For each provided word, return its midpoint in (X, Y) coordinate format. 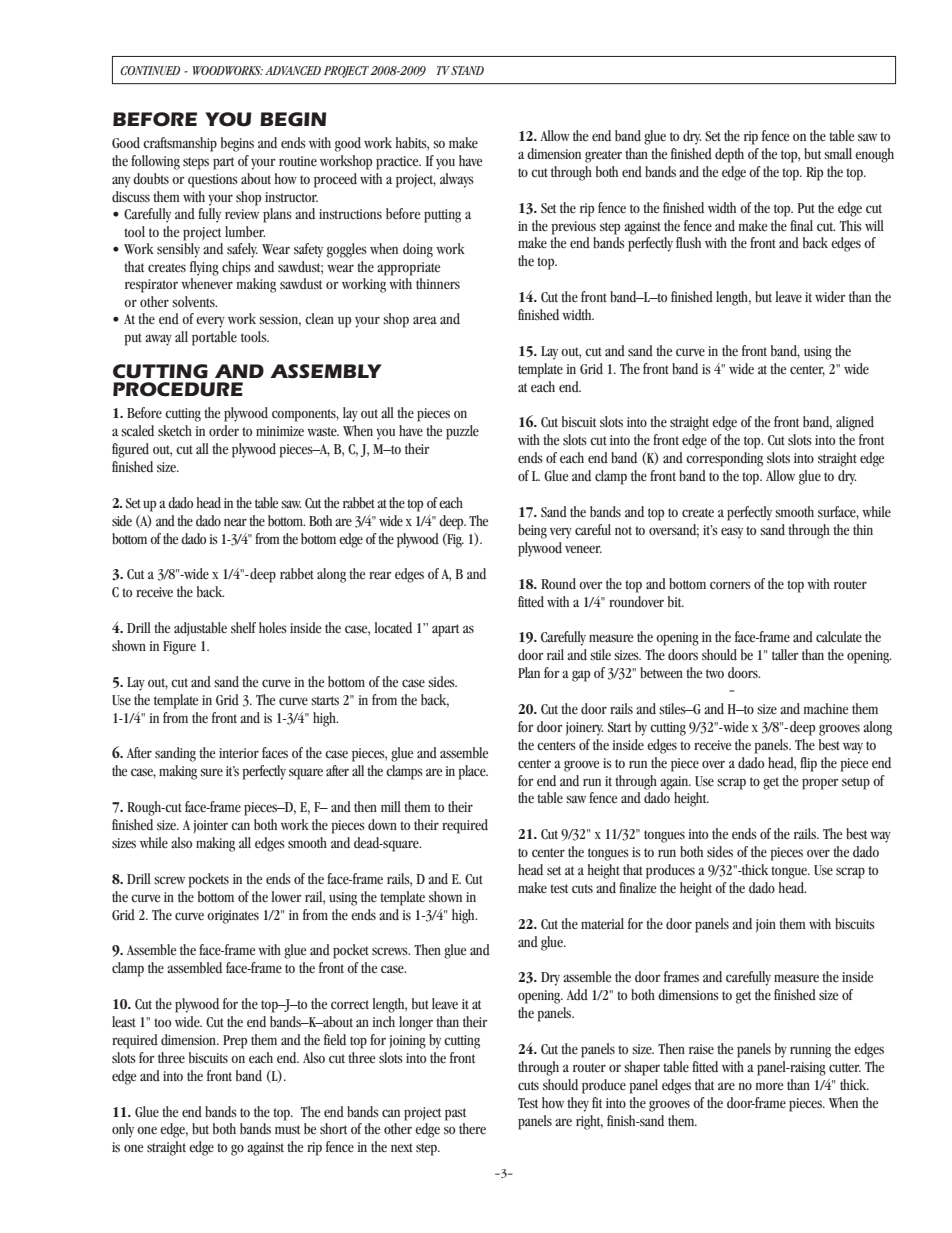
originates (233, 917)
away (158, 340)
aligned (855, 423)
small (838, 154)
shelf (243, 627)
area (425, 320)
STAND (467, 70)
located (393, 628)
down (382, 824)
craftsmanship (180, 144)
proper (820, 784)
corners (730, 585)
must (287, 1129)
